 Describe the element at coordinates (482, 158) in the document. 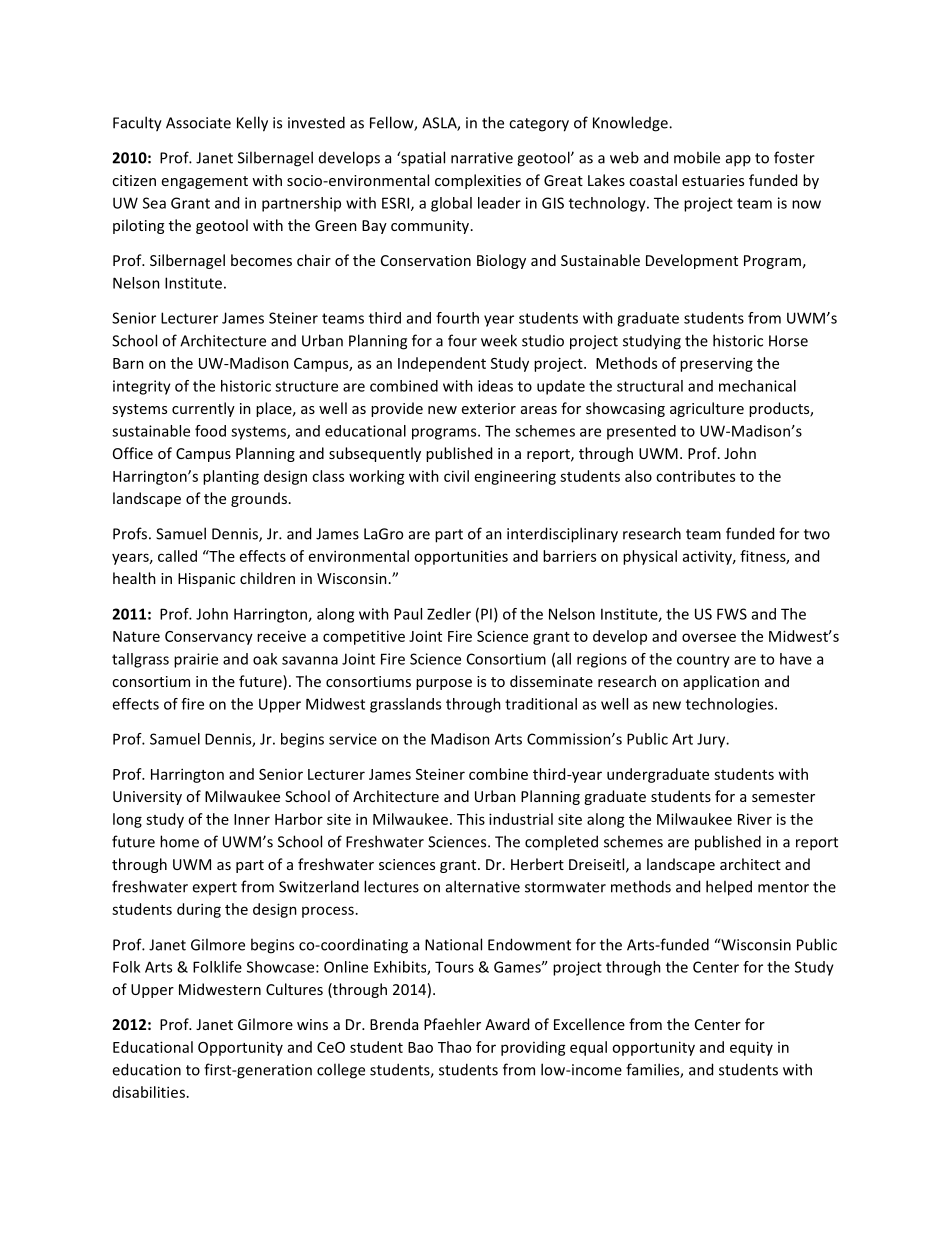

I see `narrative` at that location.
